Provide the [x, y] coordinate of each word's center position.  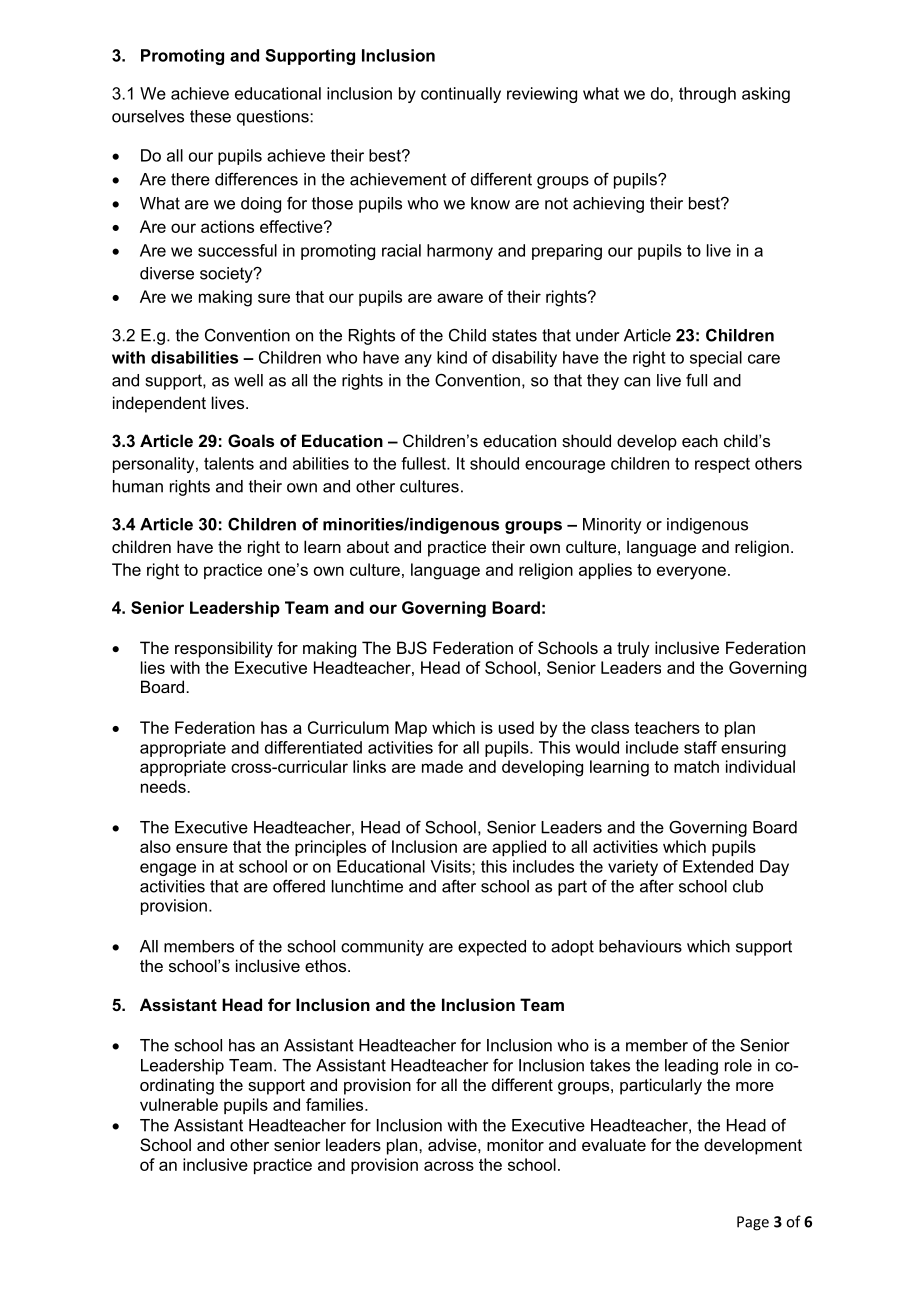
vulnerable [179, 1104]
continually [461, 95]
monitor [515, 1144]
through [707, 95]
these [210, 116]
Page [753, 1223]
